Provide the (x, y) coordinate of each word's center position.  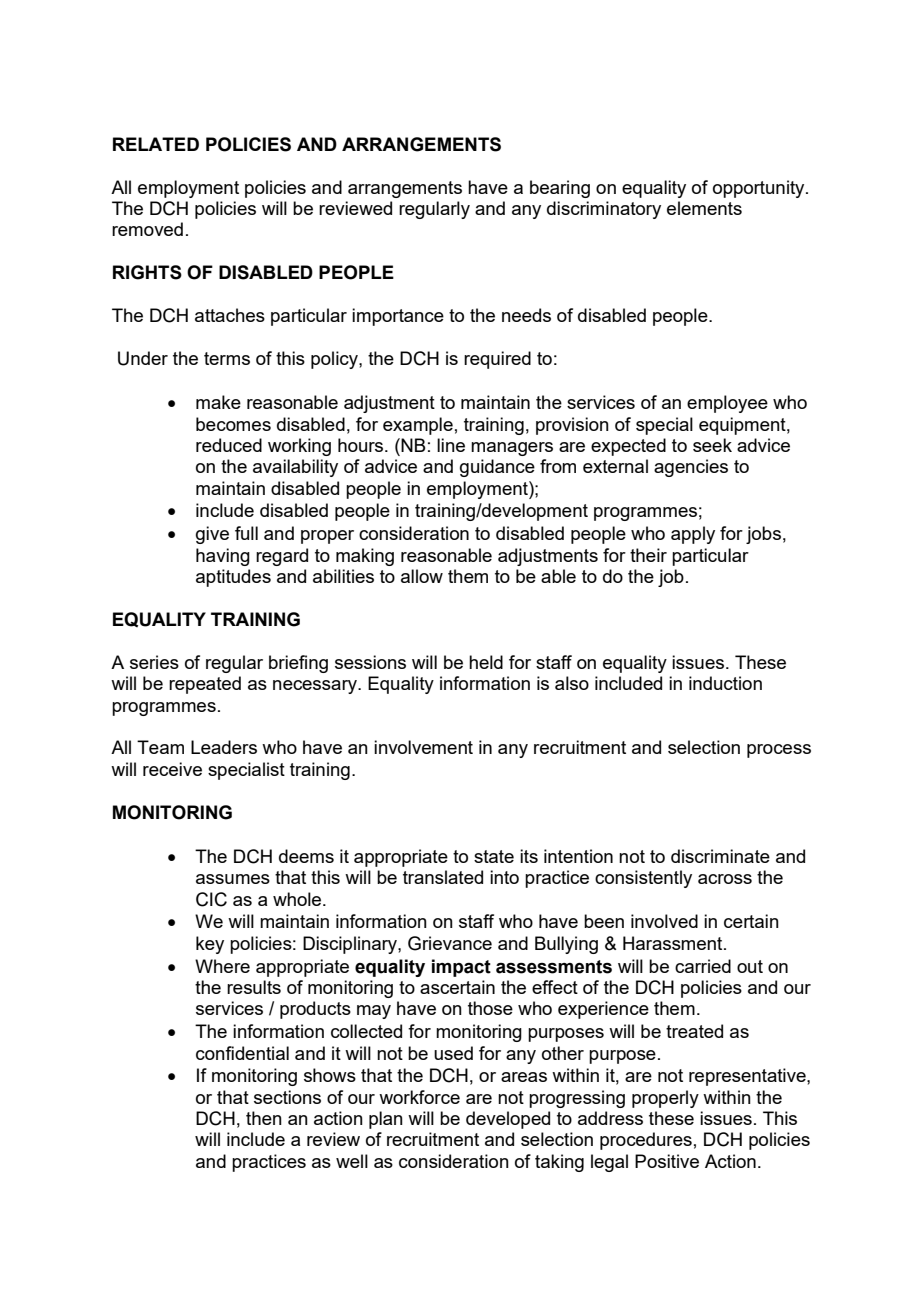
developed (508, 1120)
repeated (205, 685)
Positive (667, 1161)
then (264, 1118)
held (486, 662)
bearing (560, 189)
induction (725, 683)
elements (704, 208)
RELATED (156, 144)
